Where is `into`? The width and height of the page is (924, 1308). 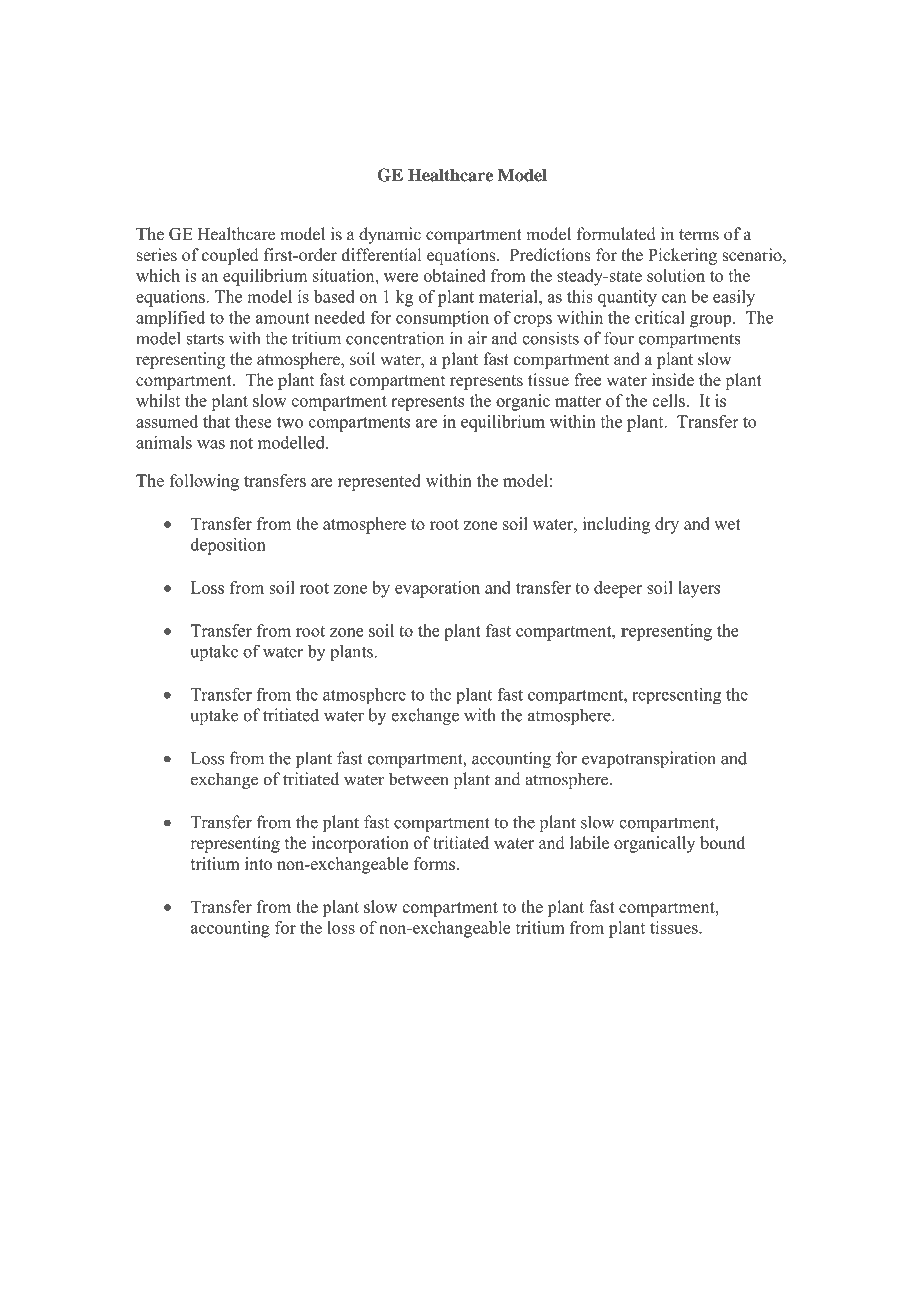 into is located at coordinates (258, 863).
